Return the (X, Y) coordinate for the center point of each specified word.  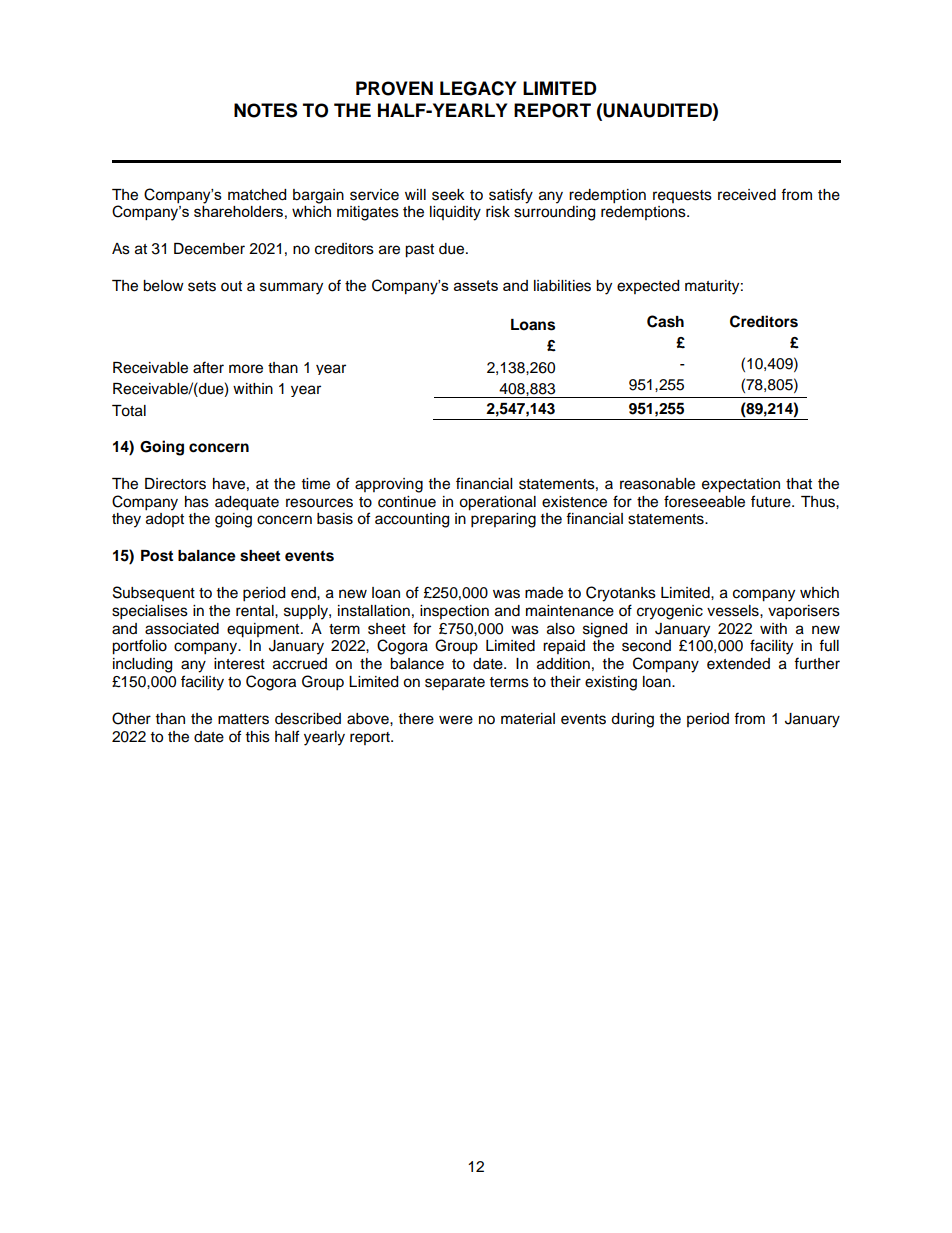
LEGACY (478, 88)
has (197, 502)
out (231, 286)
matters (243, 719)
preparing (503, 520)
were (456, 720)
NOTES (265, 110)
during (632, 720)
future (772, 501)
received (747, 195)
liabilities (562, 286)
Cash (665, 321)
